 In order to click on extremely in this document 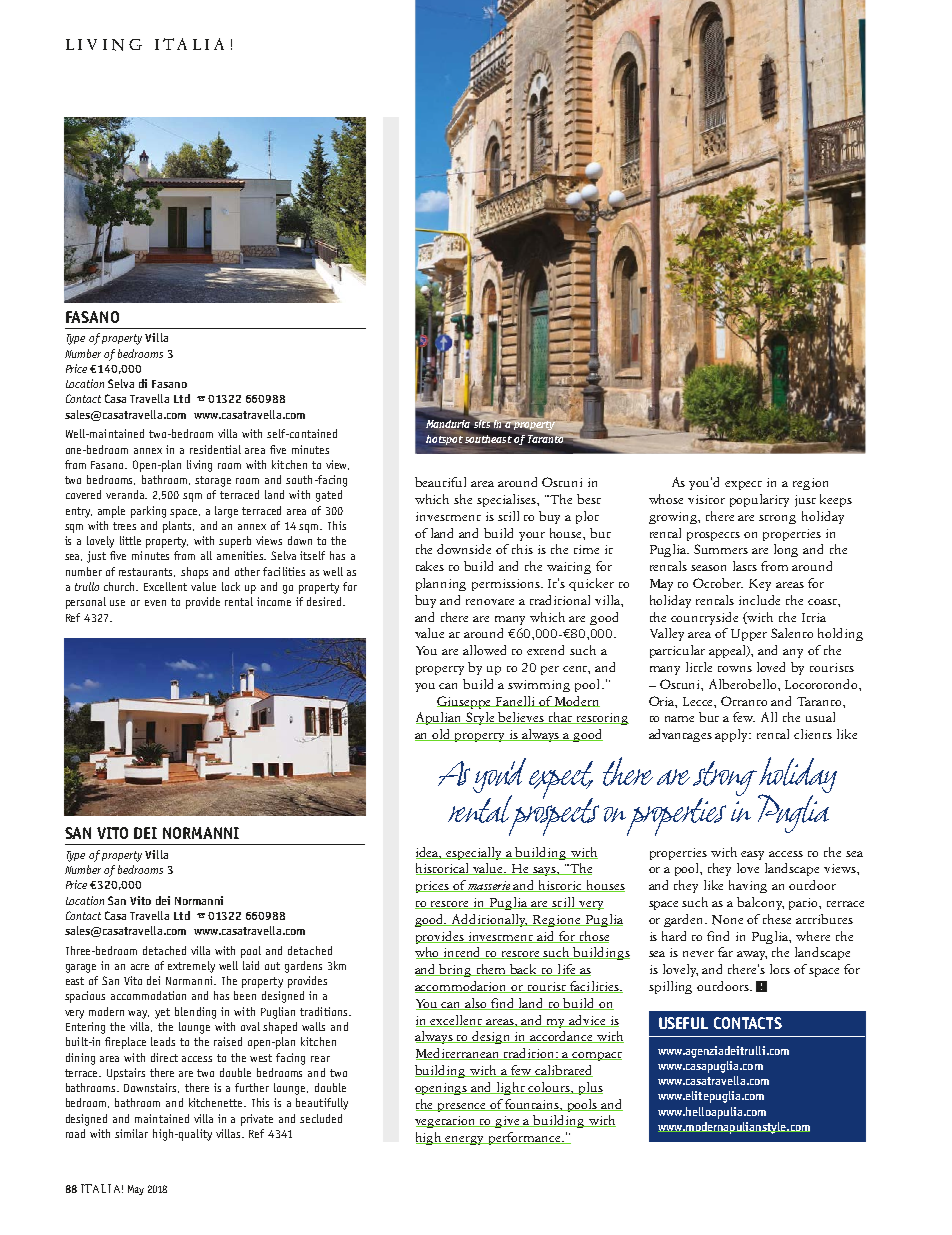, I will do `click(191, 967)`.
